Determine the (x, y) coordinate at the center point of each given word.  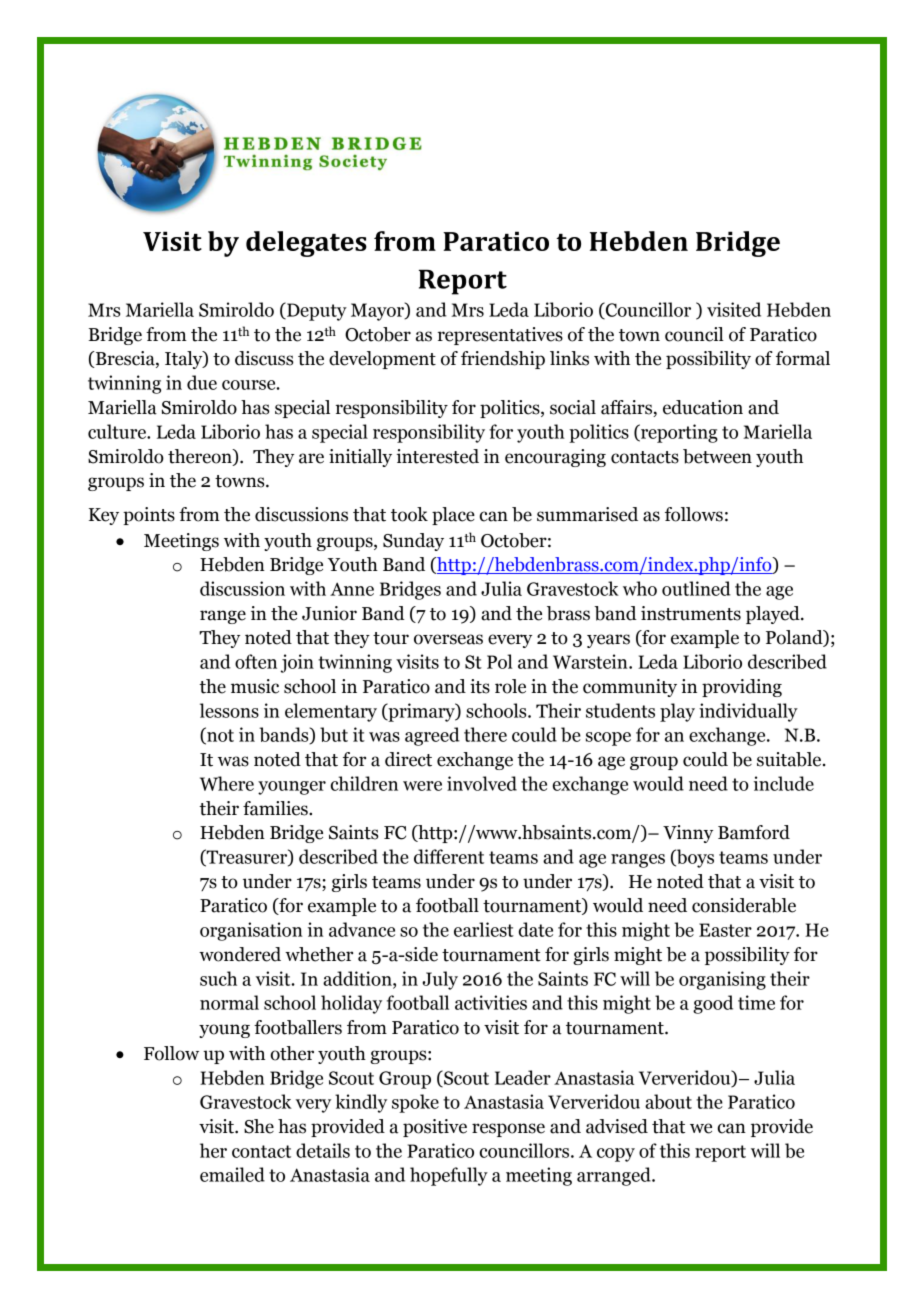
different (449, 856)
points (149, 516)
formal (803, 358)
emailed (232, 1174)
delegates (306, 244)
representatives (500, 336)
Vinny (688, 834)
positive (435, 1128)
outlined (696, 588)
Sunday (413, 542)
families (276, 808)
